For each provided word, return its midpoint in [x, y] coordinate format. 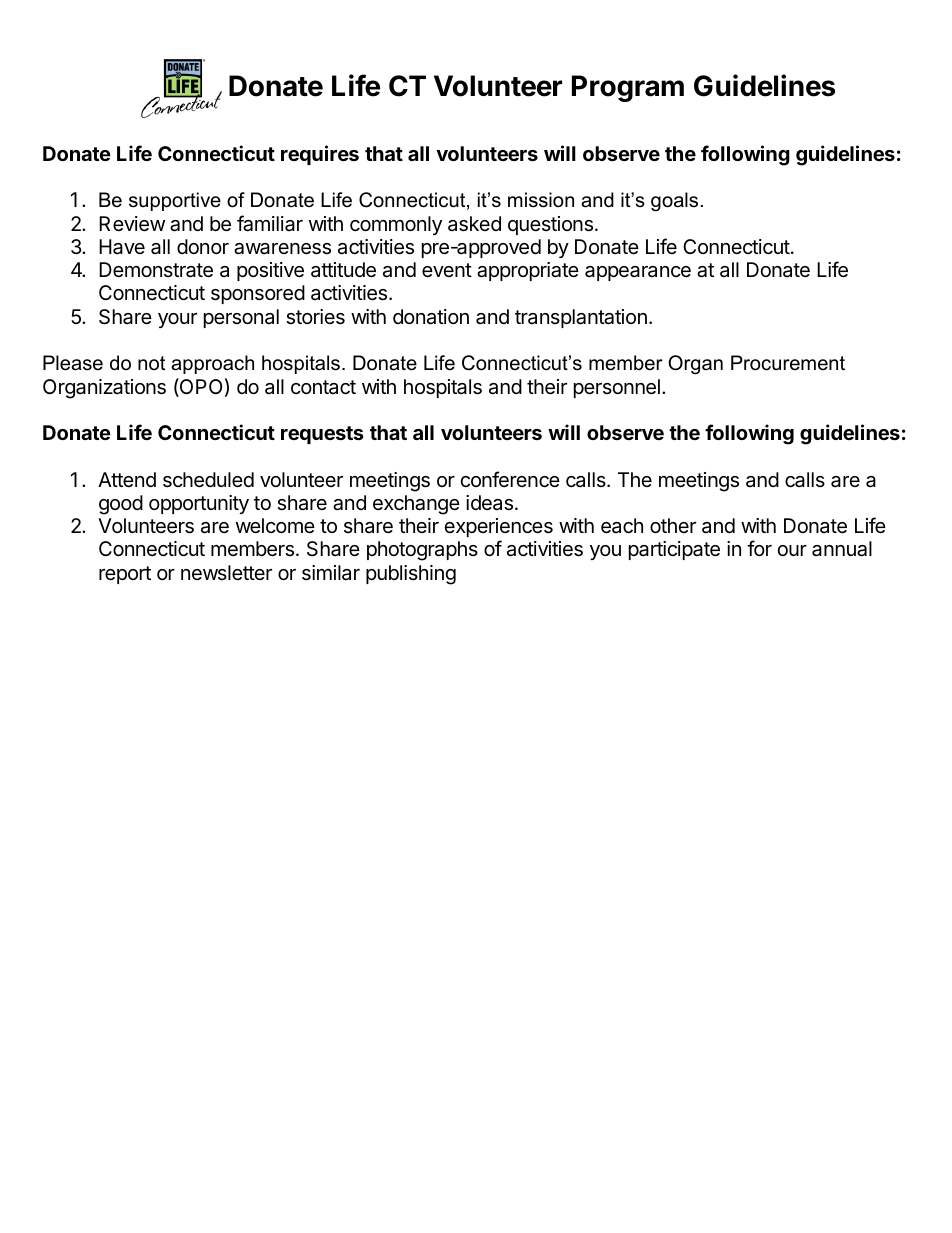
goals [674, 202]
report [125, 575]
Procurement [788, 363]
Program [628, 88]
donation [431, 317]
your [177, 320]
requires [320, 155]
